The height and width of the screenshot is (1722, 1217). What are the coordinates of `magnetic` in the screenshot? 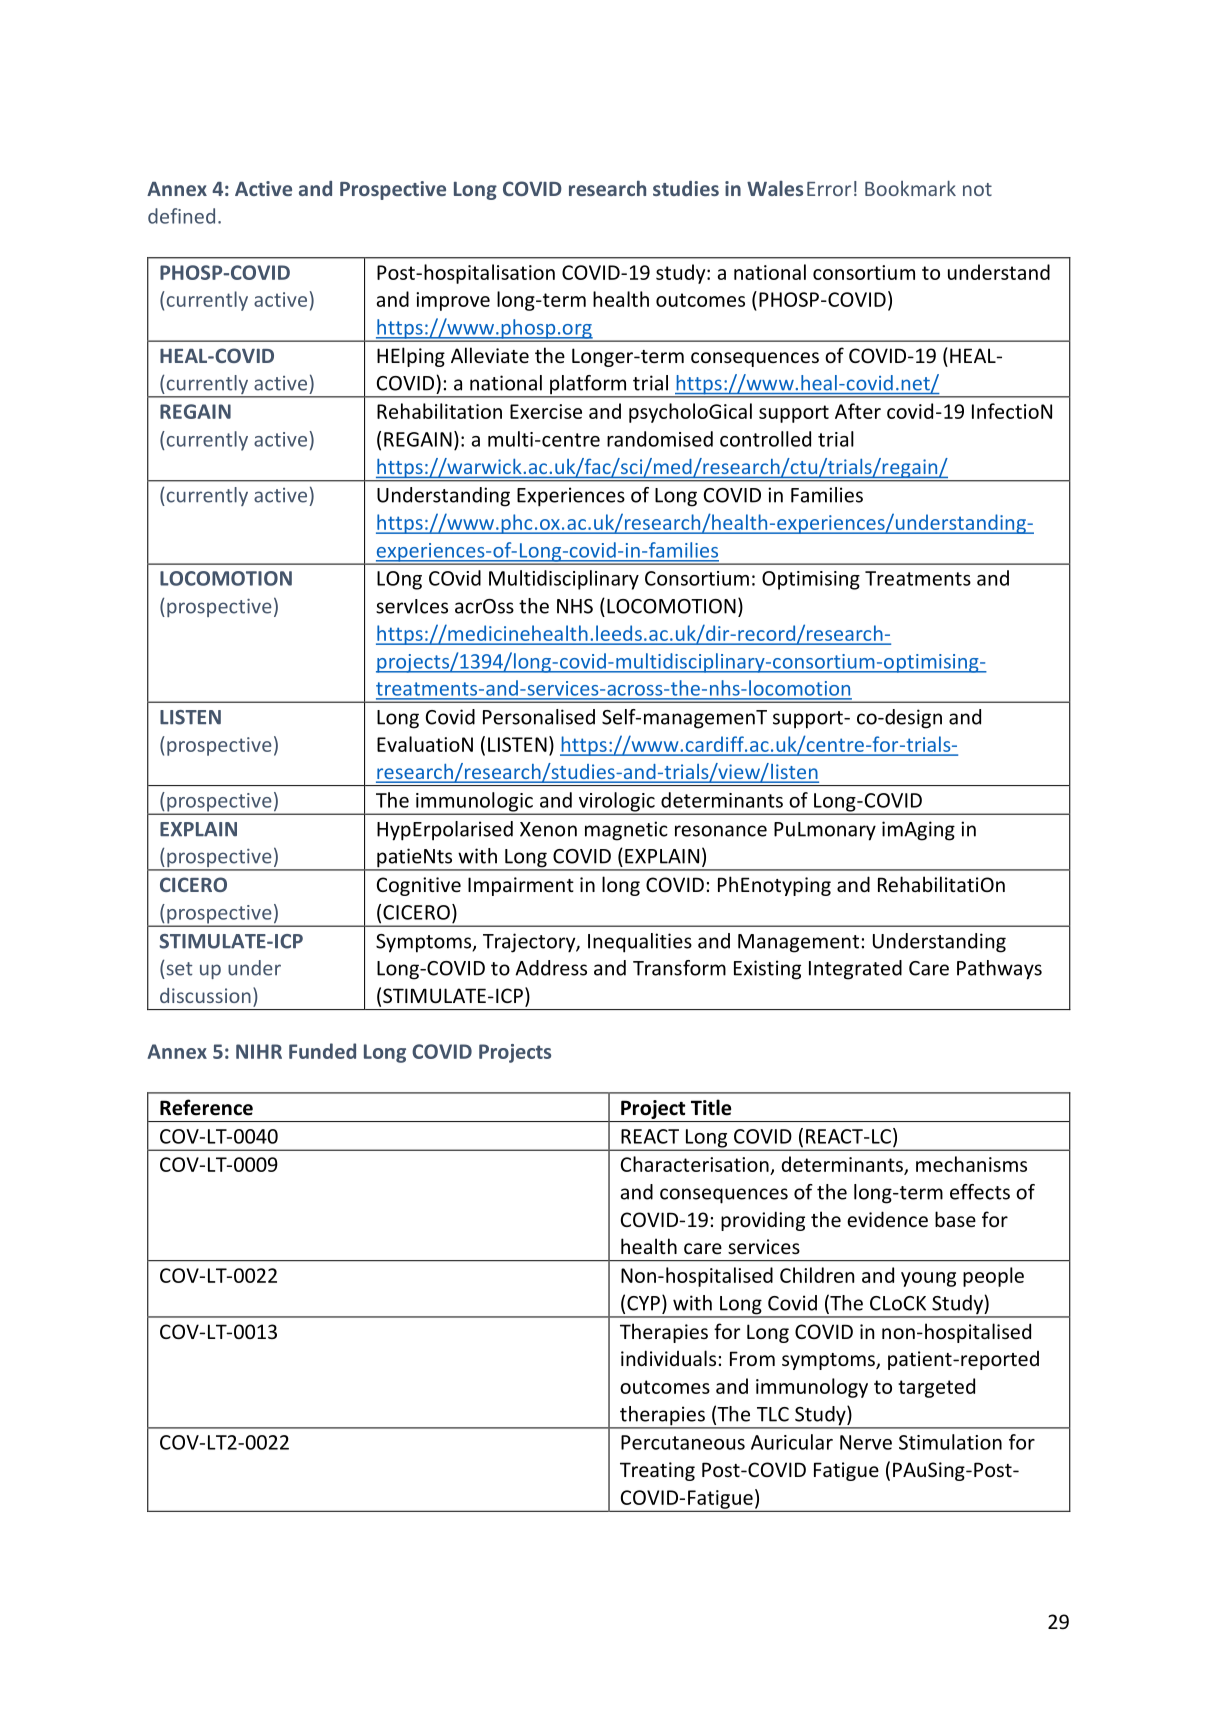 It's located at (626, 831).
